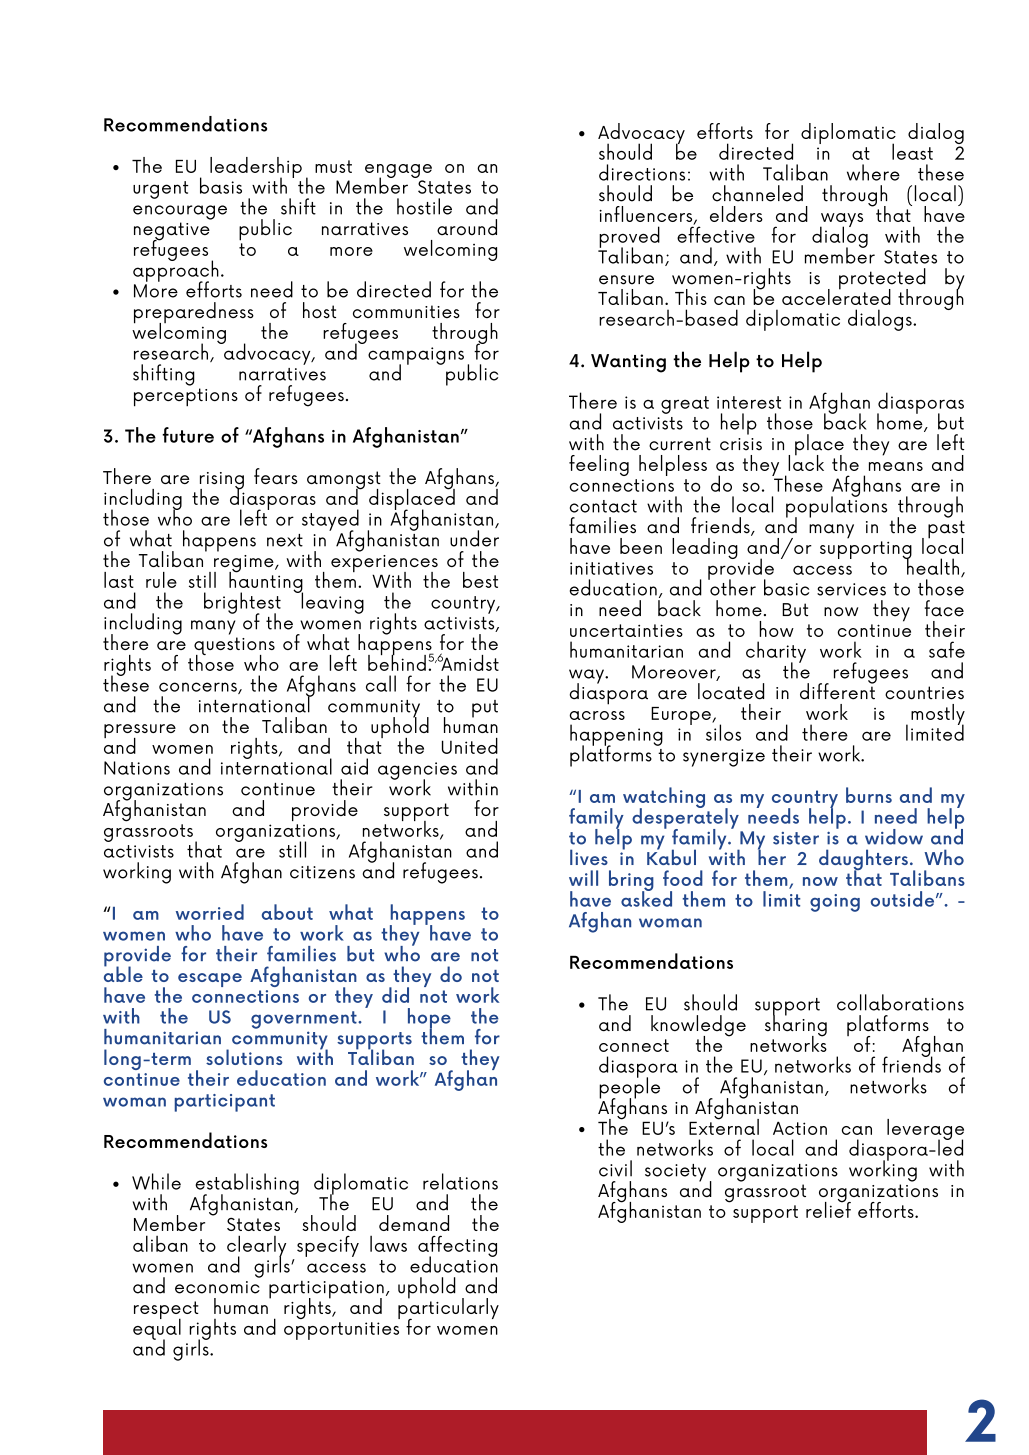 The height and width of the page is (1455, 1029). Describe the element at coordinates (467, 227) in the page. I see `around` at that location.
